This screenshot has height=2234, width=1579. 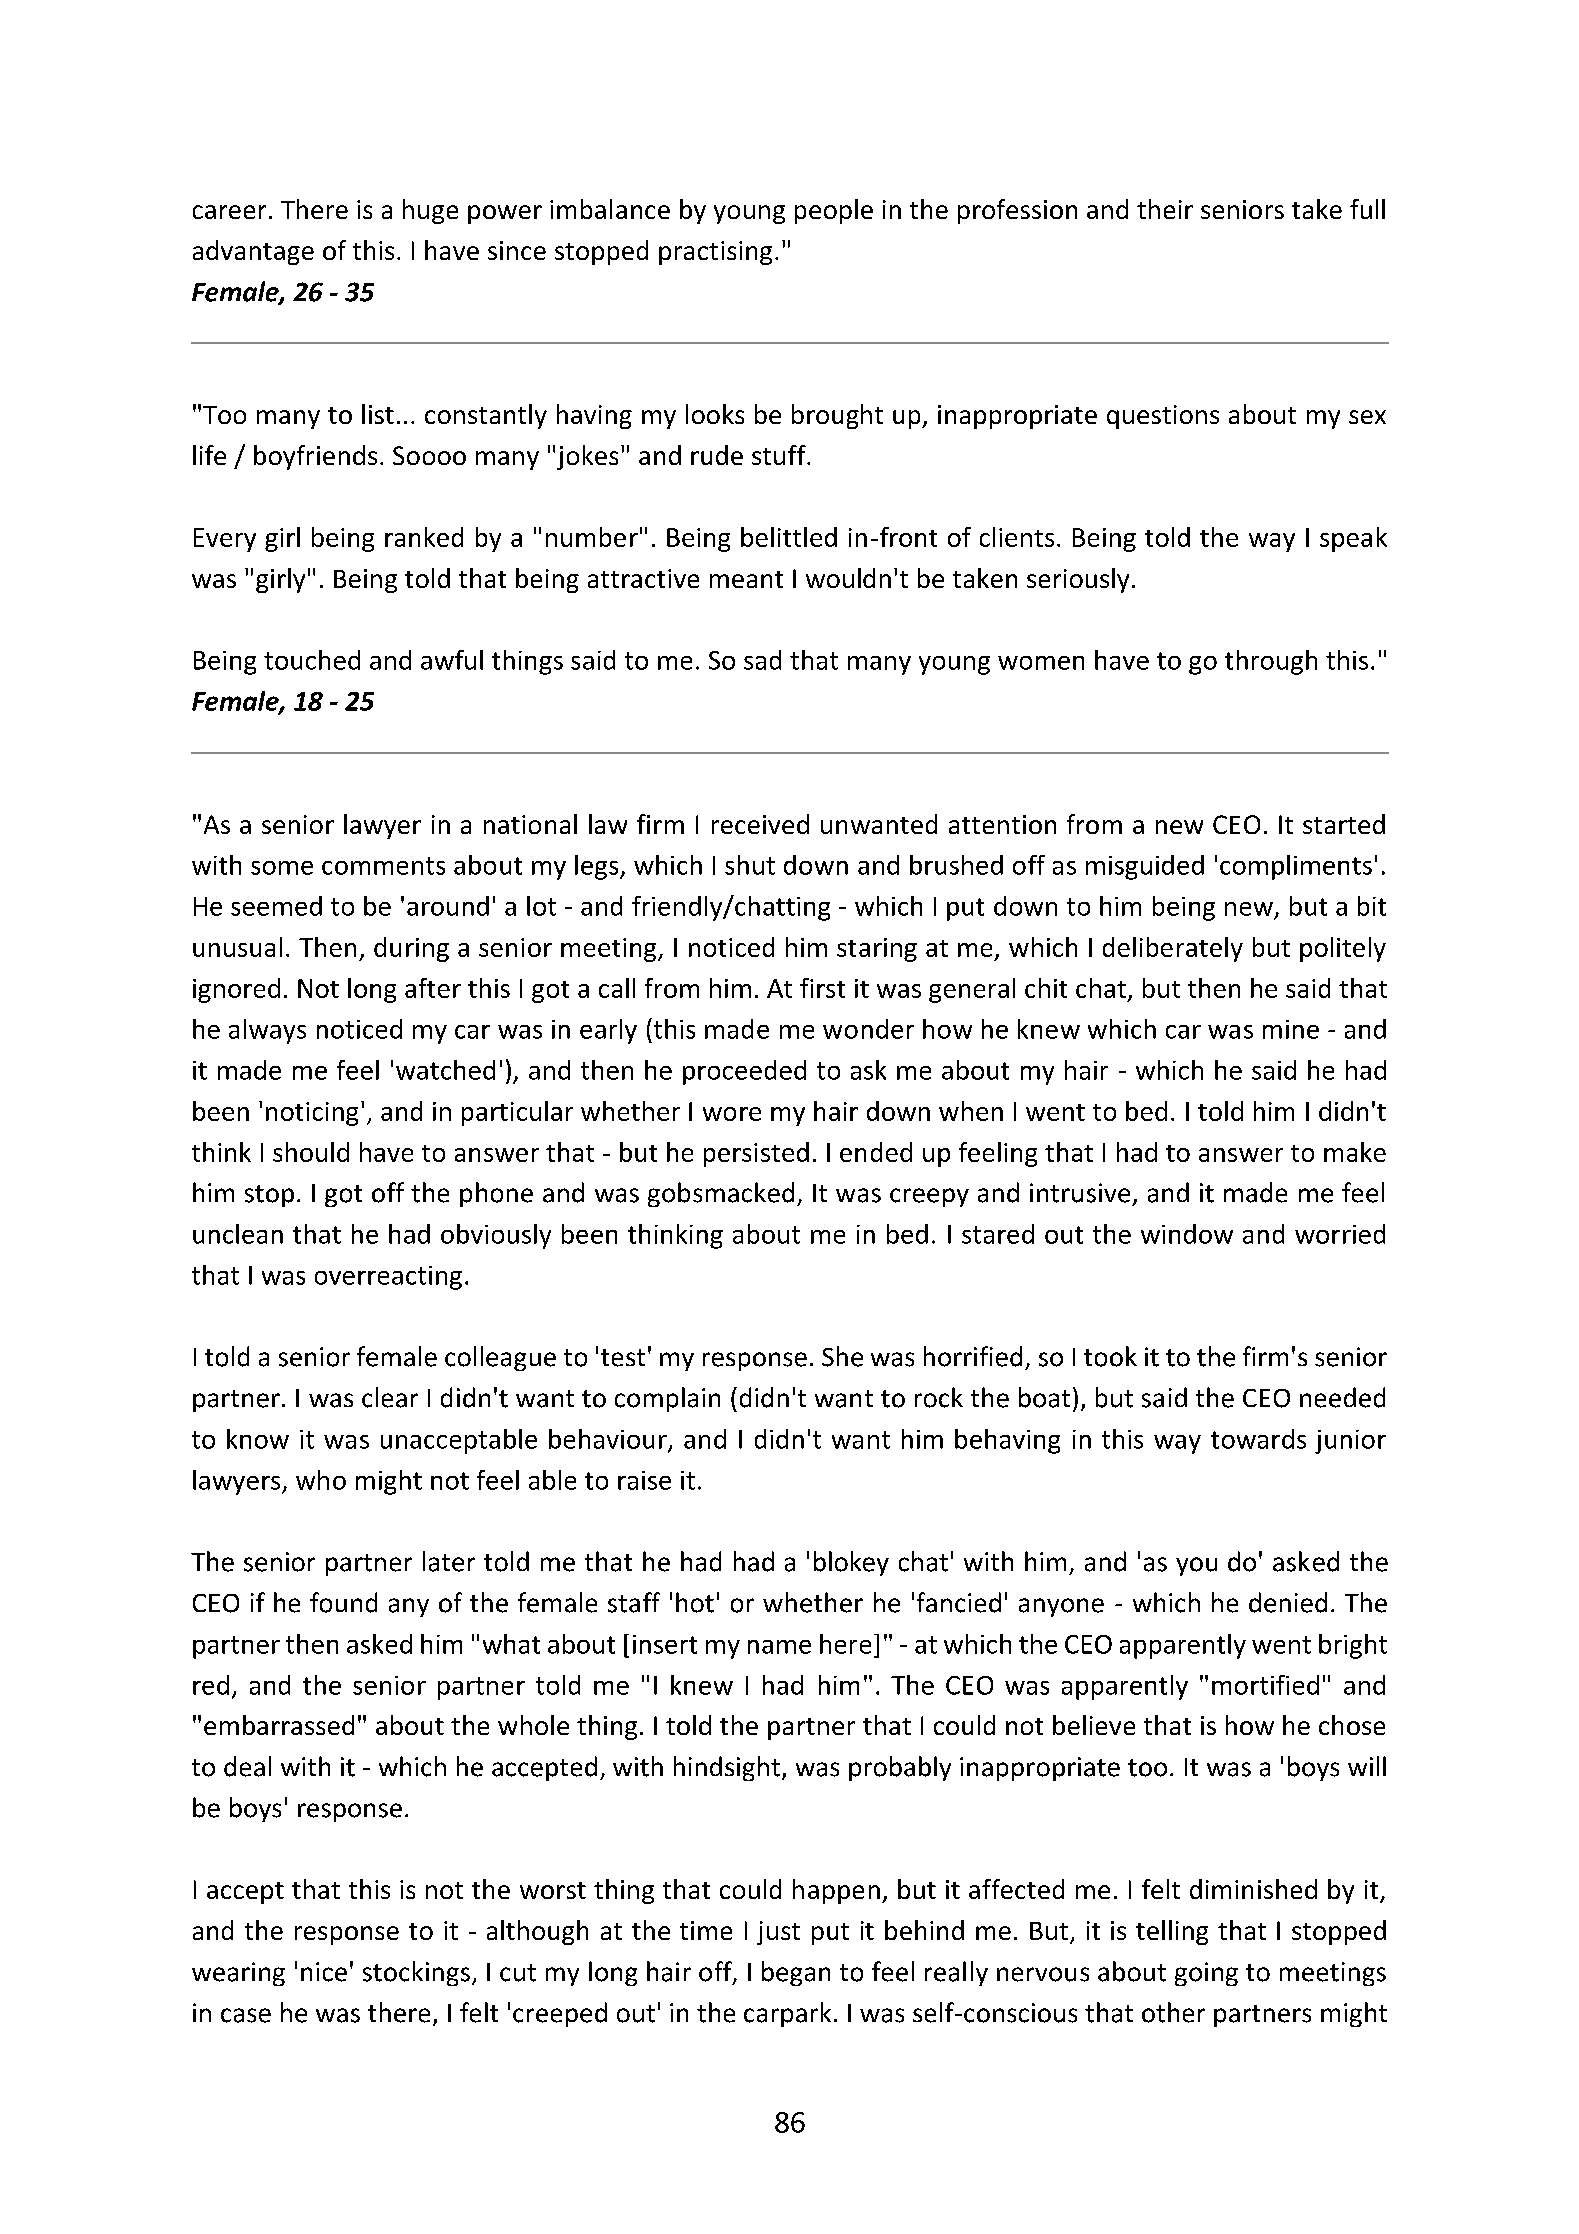 I want to click on wore, so click(x=732, y=1114).
